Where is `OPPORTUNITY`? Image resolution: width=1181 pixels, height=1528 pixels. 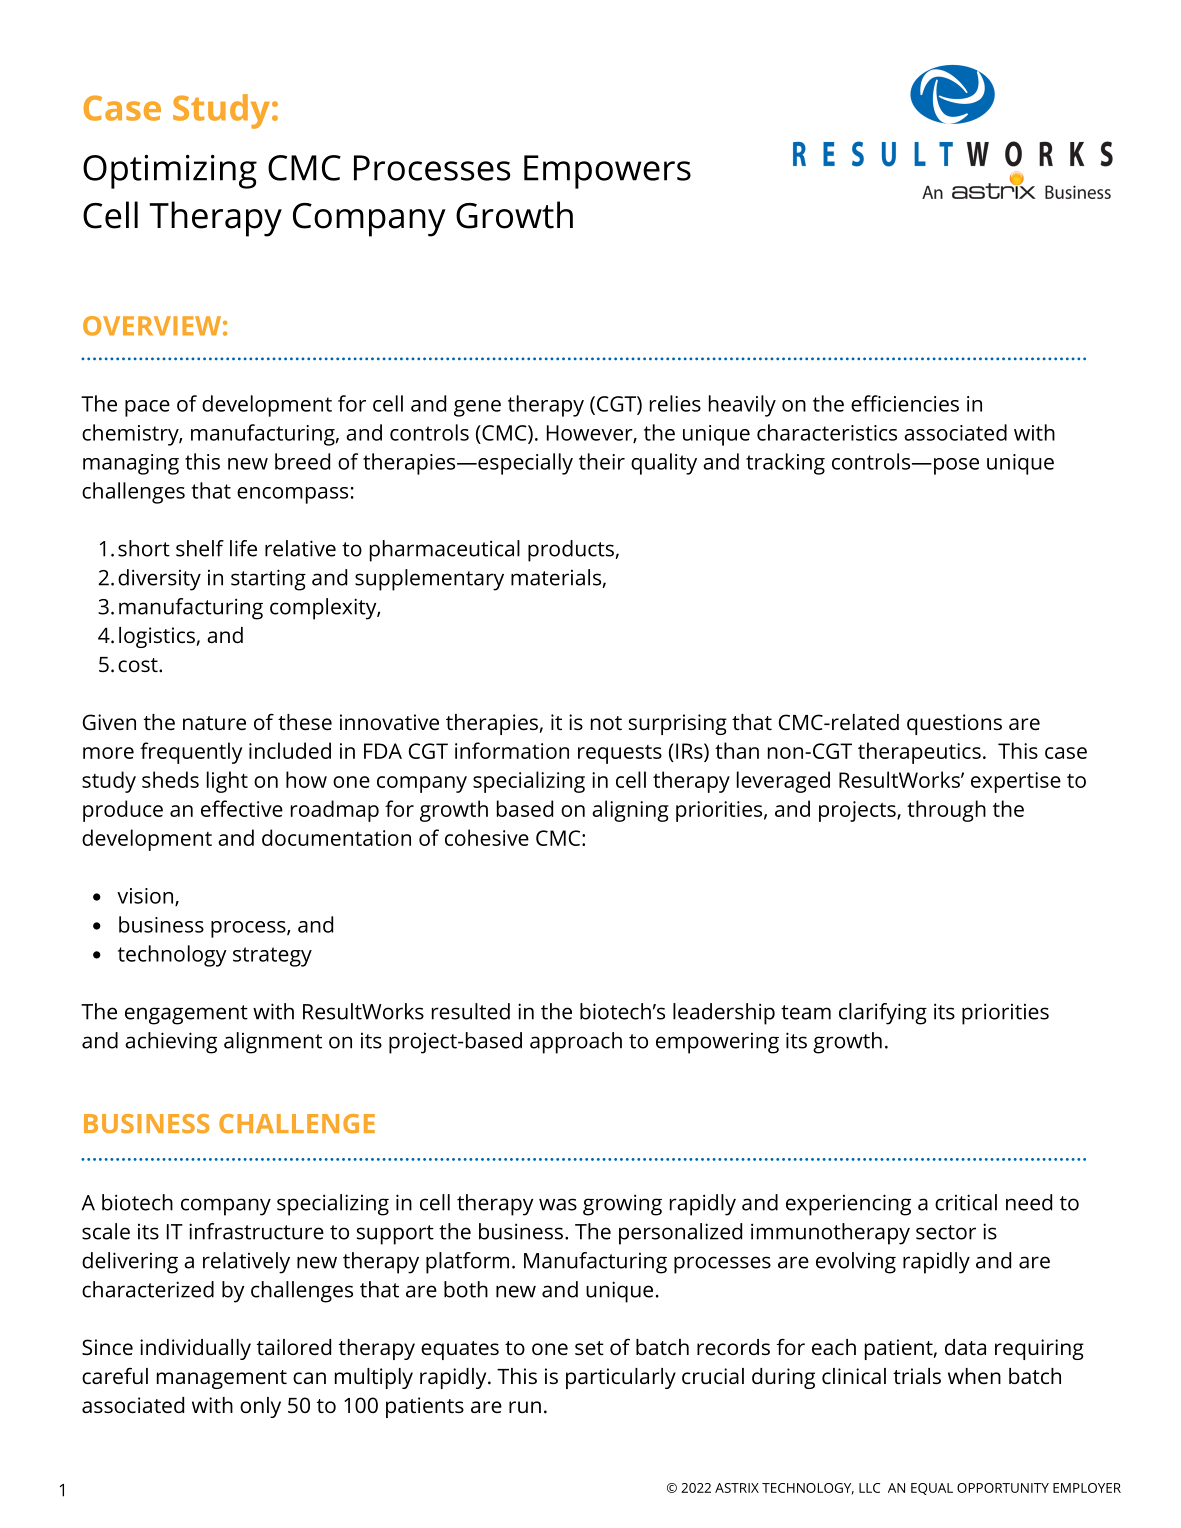
OPPORTUNITY is located at coordinates (1003, 1488).
